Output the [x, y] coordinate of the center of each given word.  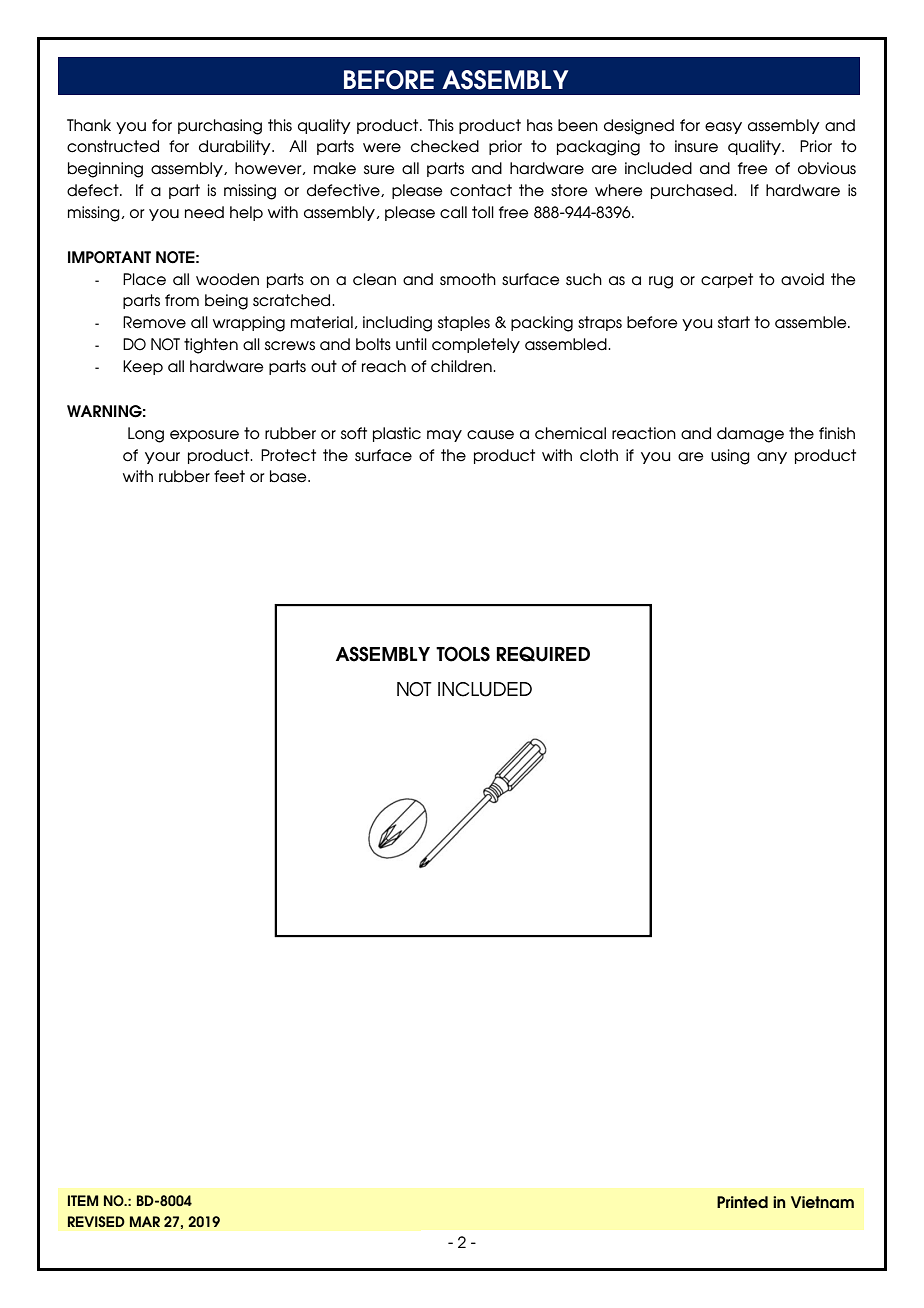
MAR [145, 1221]
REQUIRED [543, 654]
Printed [742, 1202]
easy [723, 128]
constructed [113, 146]
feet [229, 476]
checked [445, 146]
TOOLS [463, 654]
